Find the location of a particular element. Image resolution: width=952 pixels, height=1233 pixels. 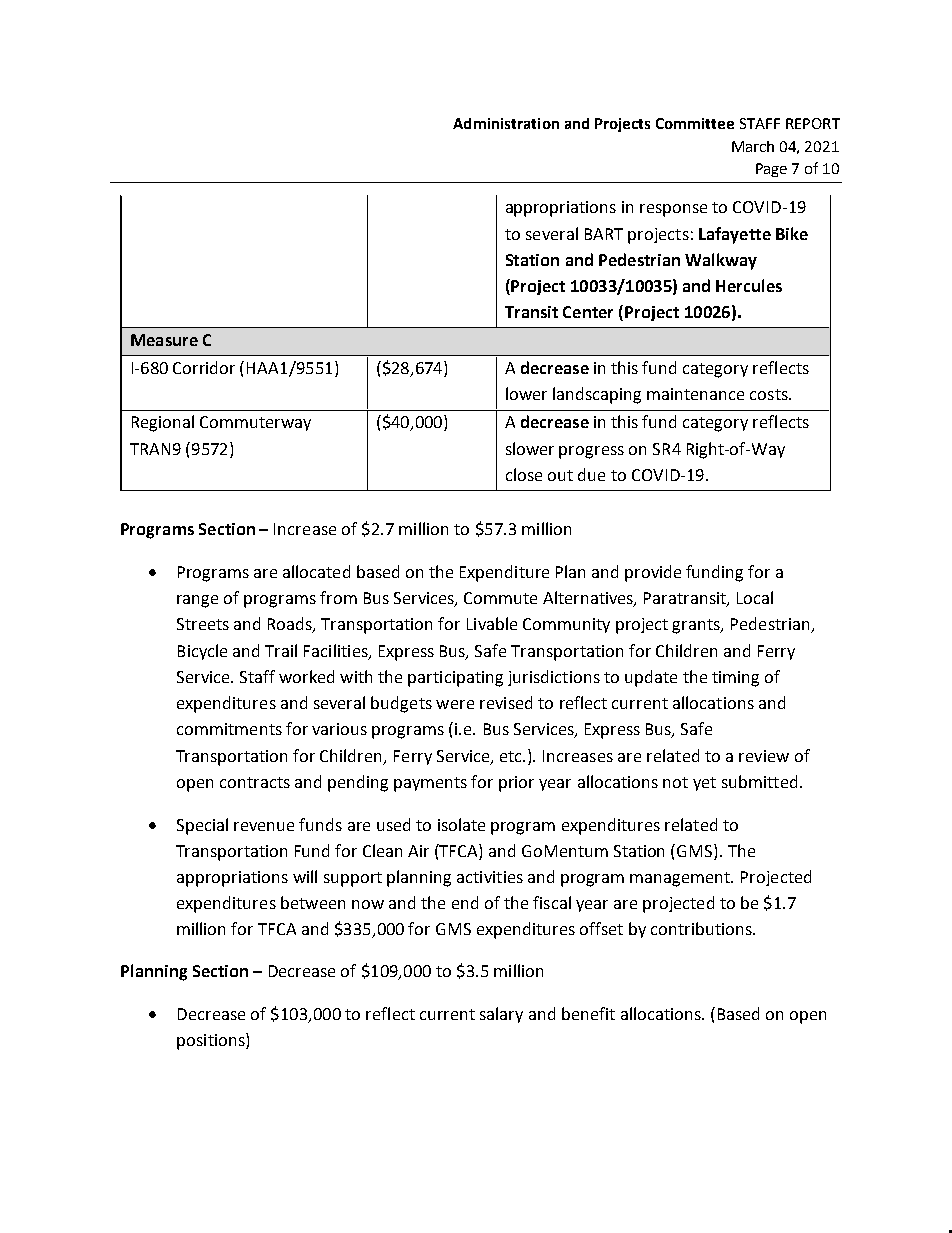

positions is located at coordinates (212, 1041).
